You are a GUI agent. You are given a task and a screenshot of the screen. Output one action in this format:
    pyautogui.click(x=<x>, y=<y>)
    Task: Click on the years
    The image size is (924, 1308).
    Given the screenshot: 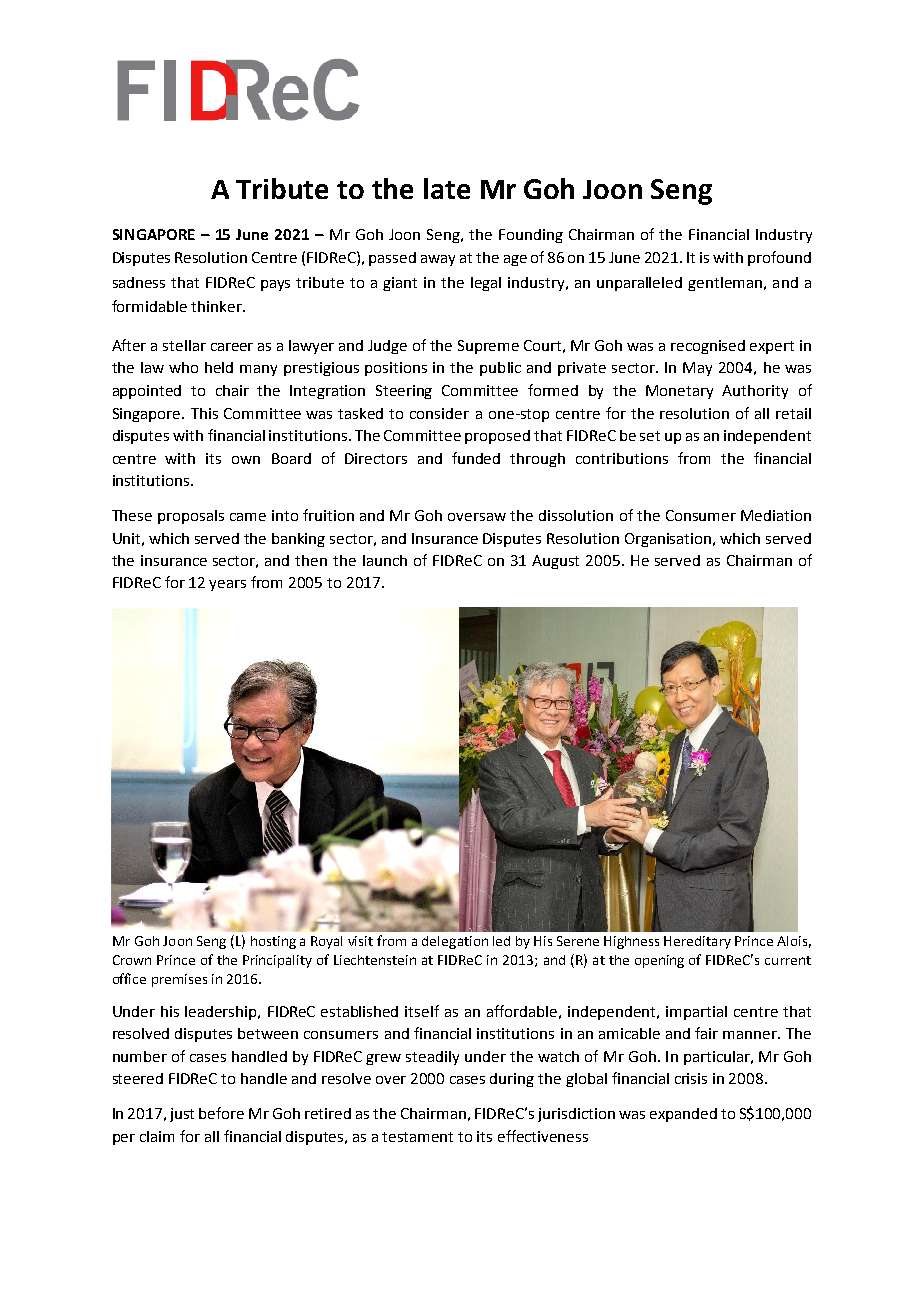 What is the action you would take?
    pyautogui.click(x=227, y=585)
